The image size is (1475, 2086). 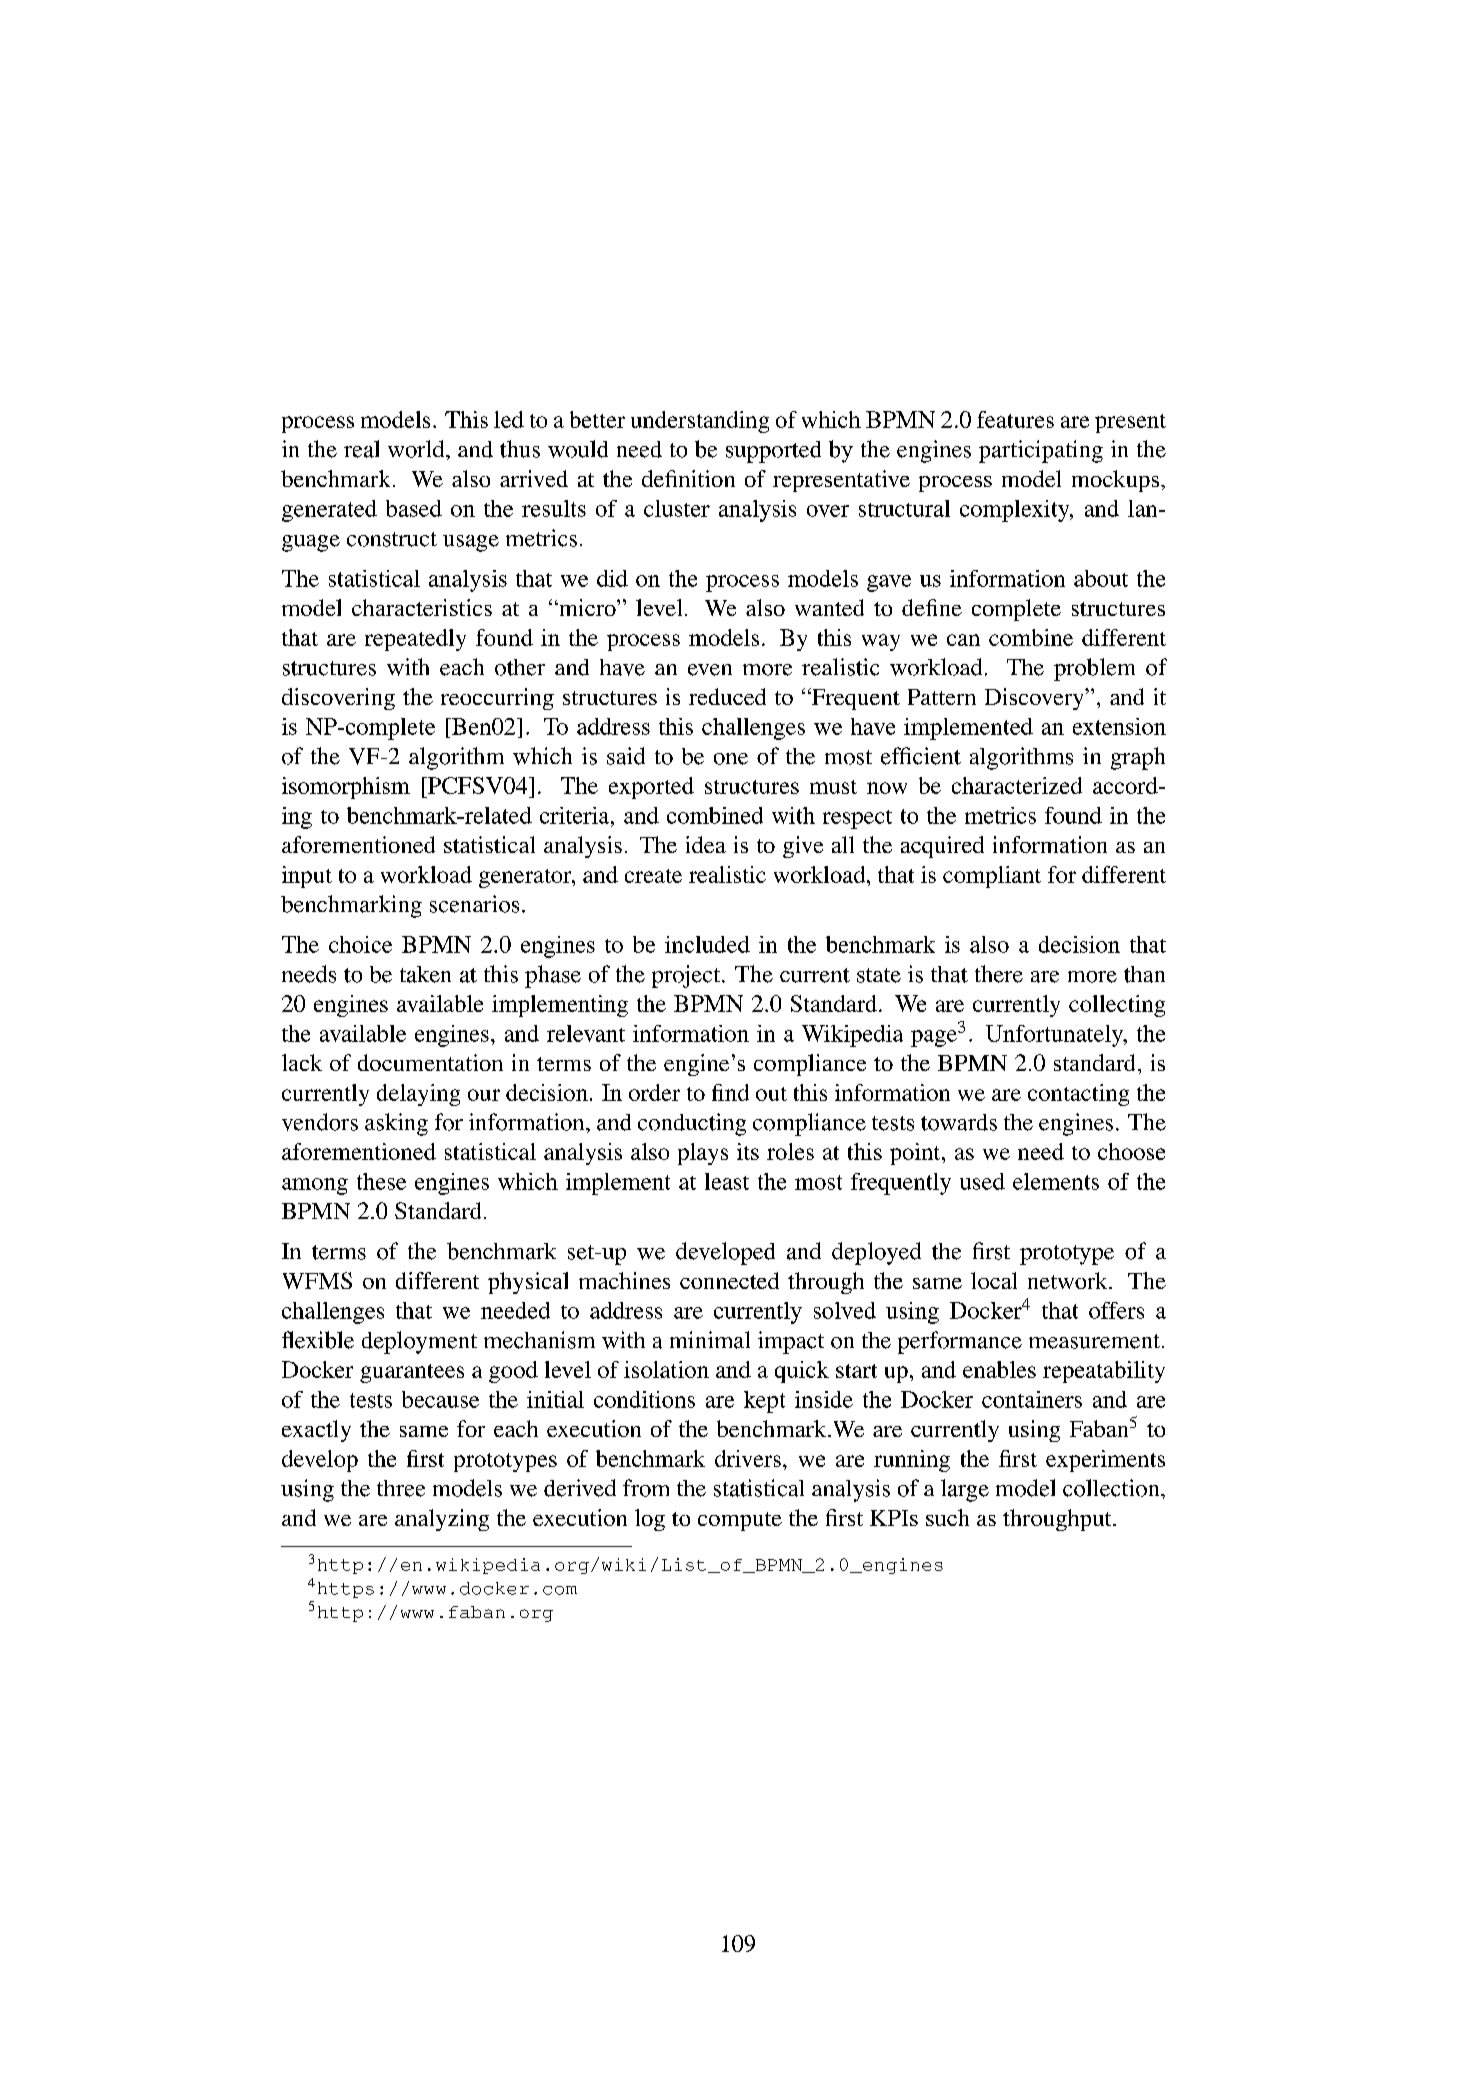 I want to click on problem, so click(x=1094, y=669).
